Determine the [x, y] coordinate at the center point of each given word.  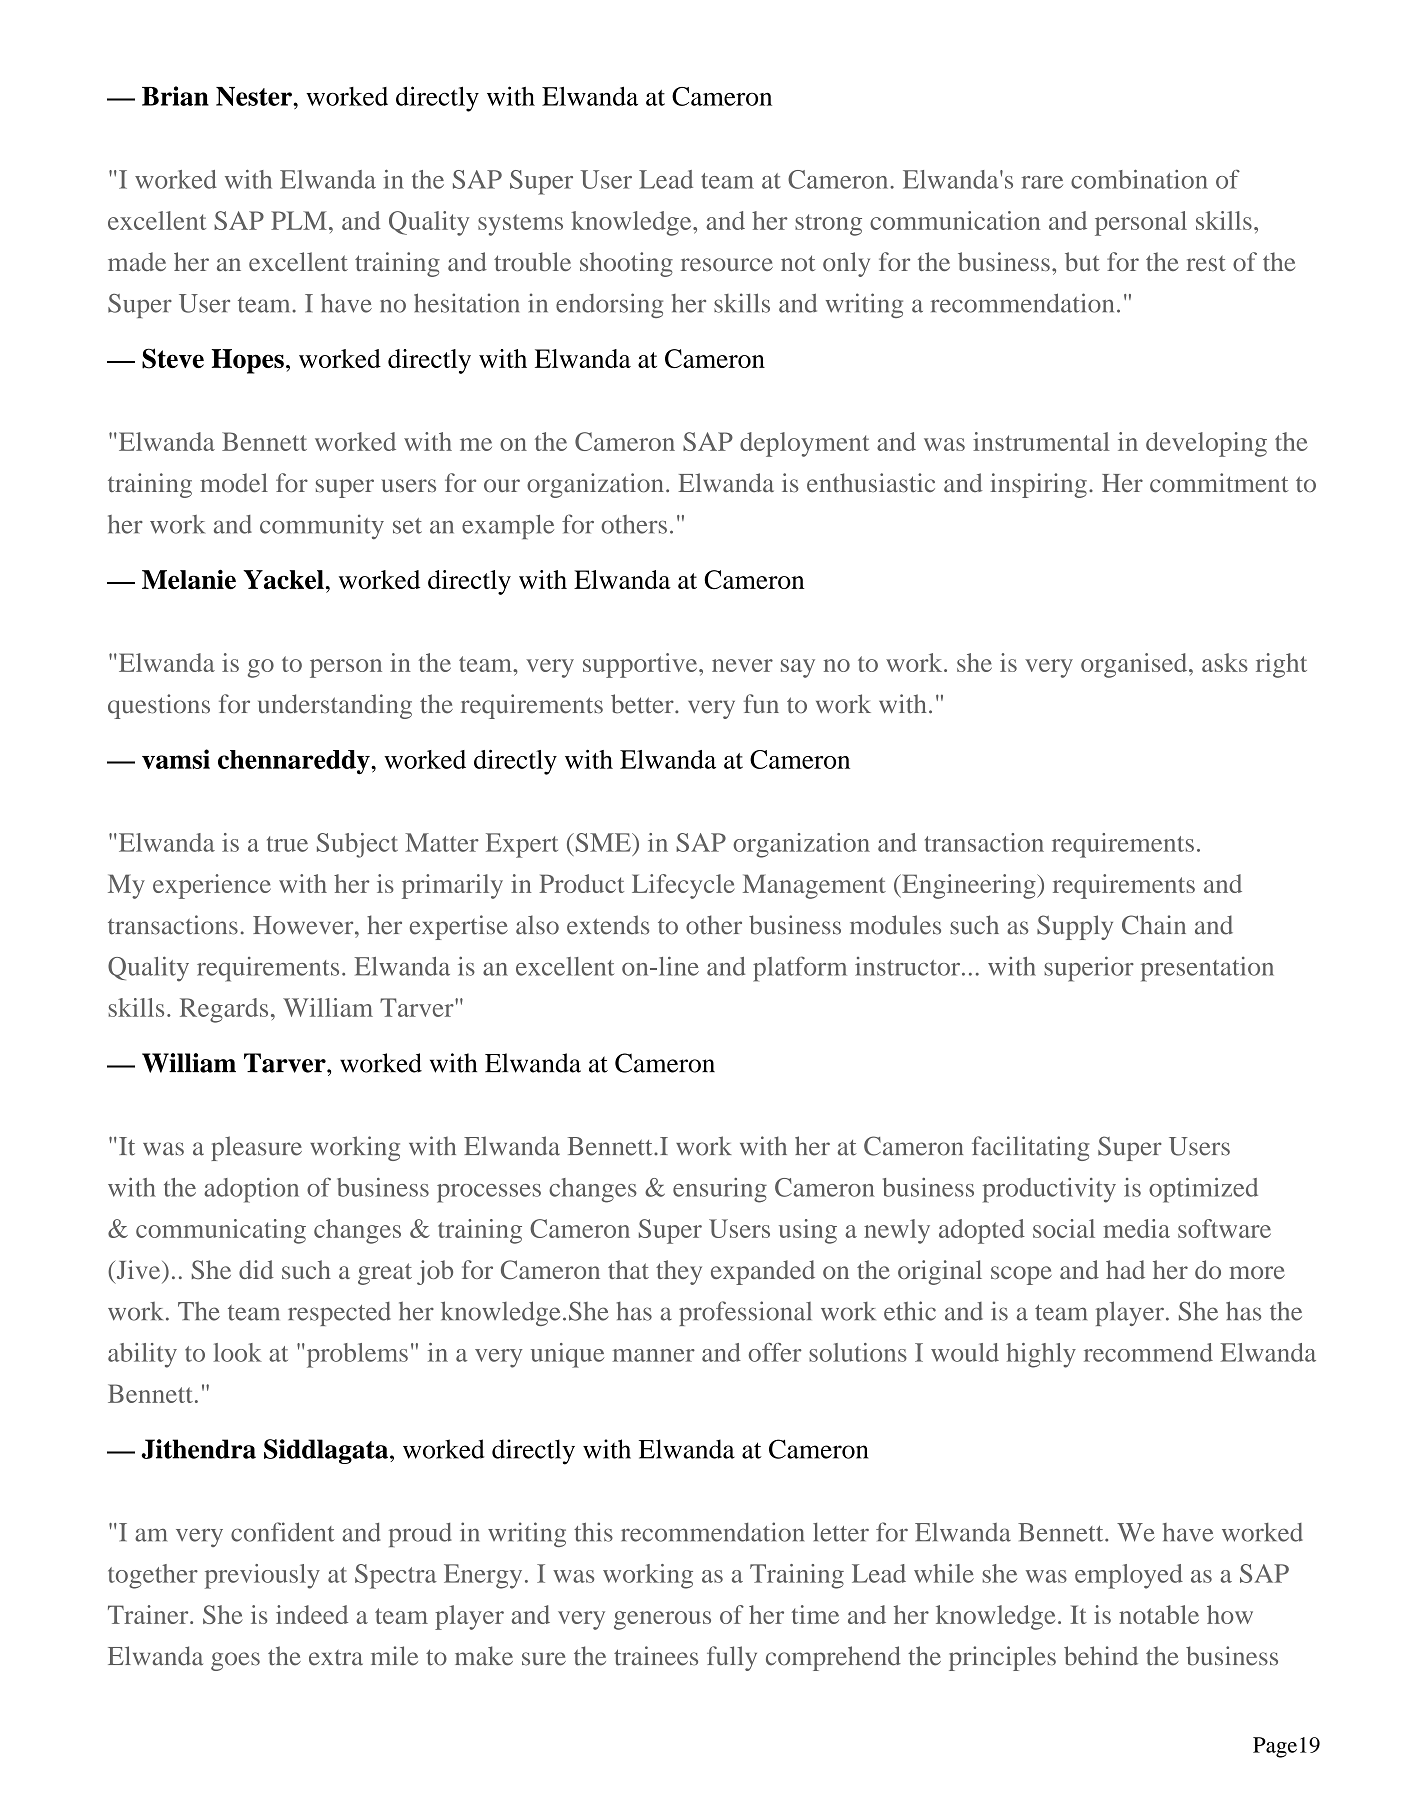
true [287, 844]
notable [1159, 1614]
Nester [255, 96]
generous [662, 1620]
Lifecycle [683, 886]
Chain [1154, 925]
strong [828, 225]
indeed [312, 1614]
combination [1139, 179]
